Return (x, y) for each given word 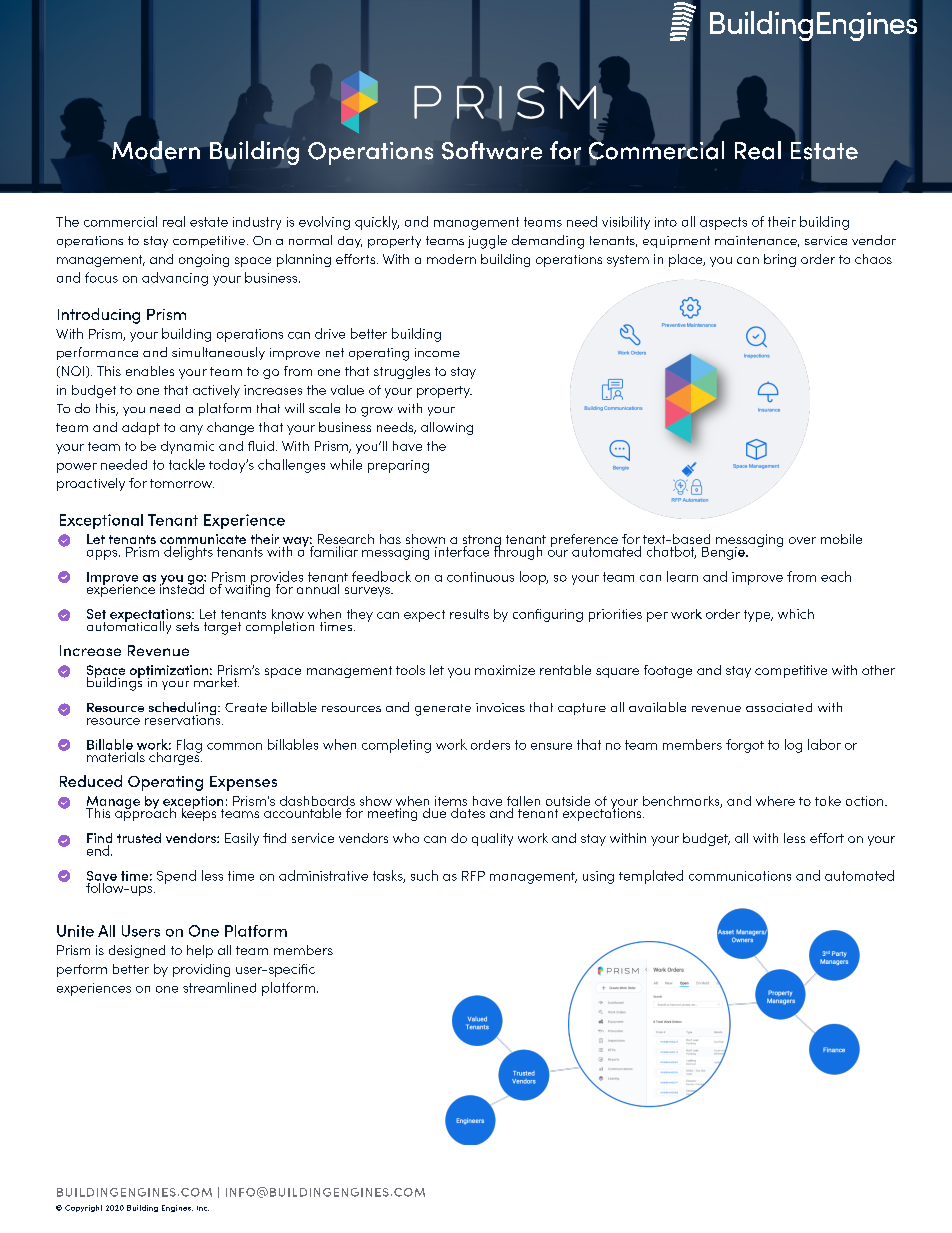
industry (257, 223)
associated (779, 707)
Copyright (83, 1208)
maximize (505, 670)
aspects (723, 223)
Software (492, 150)
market (216, 682)
